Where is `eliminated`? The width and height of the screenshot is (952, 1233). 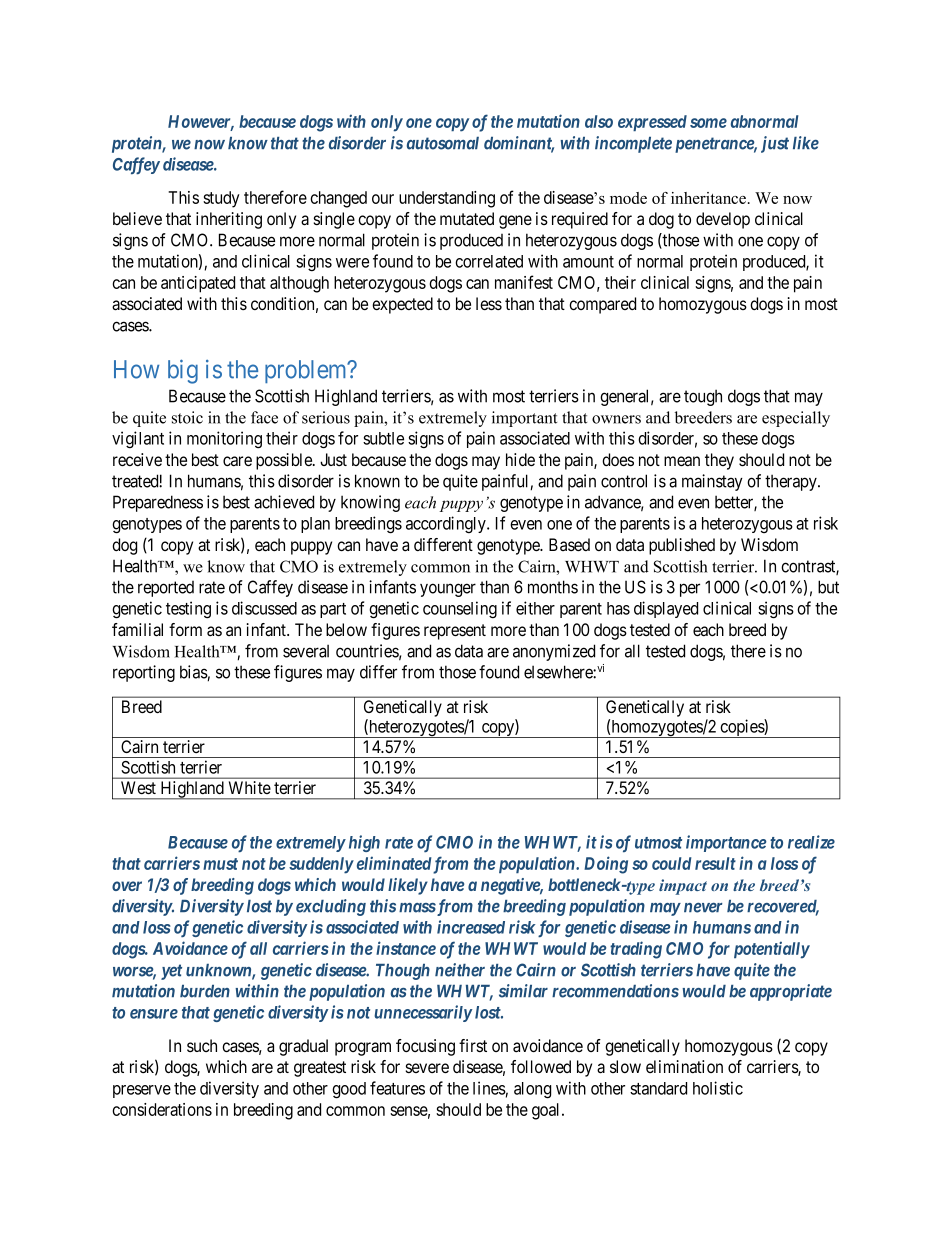
eliminated is located at coordinates (394, 863).
